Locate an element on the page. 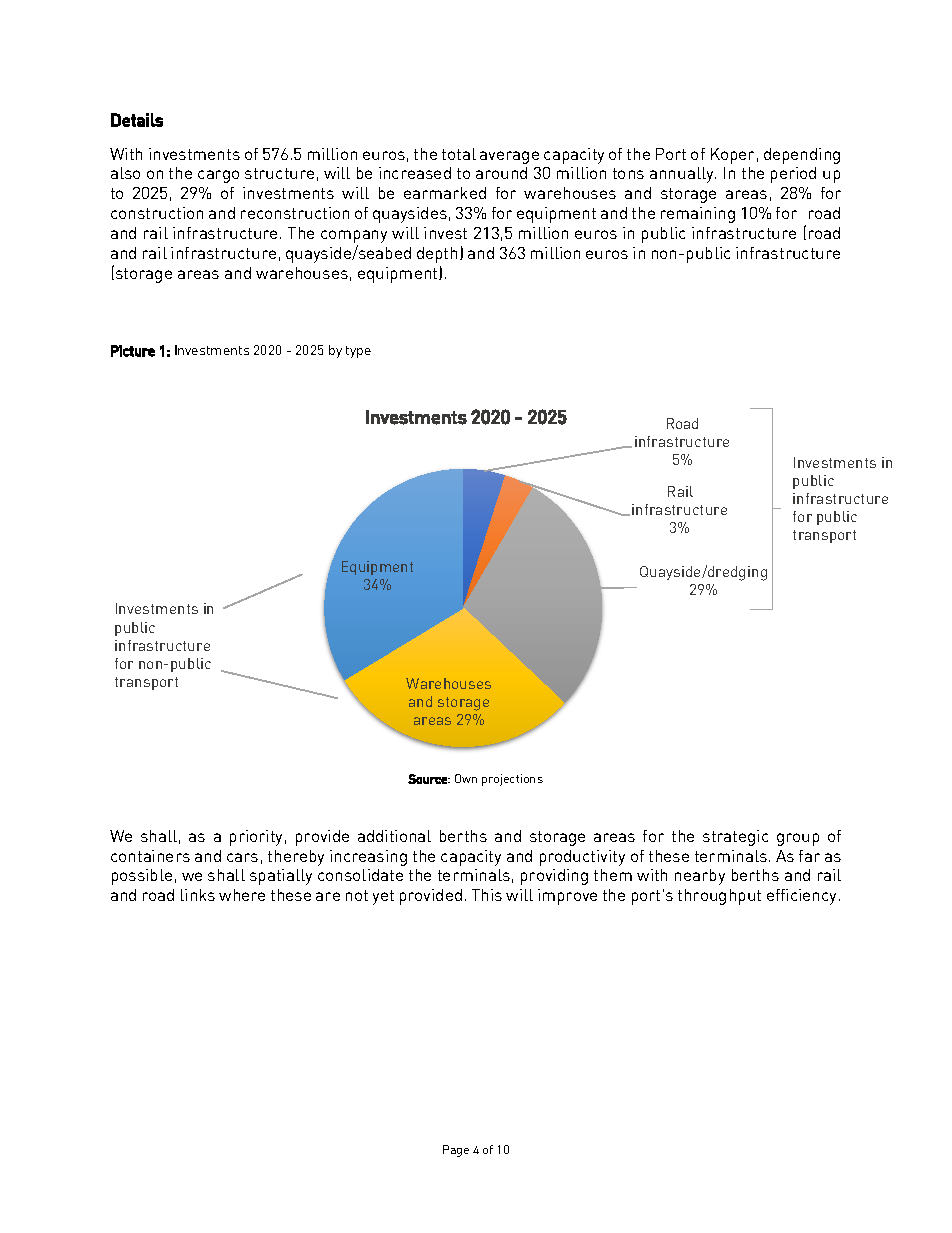  remaining is located at coordinates (698, 215).
